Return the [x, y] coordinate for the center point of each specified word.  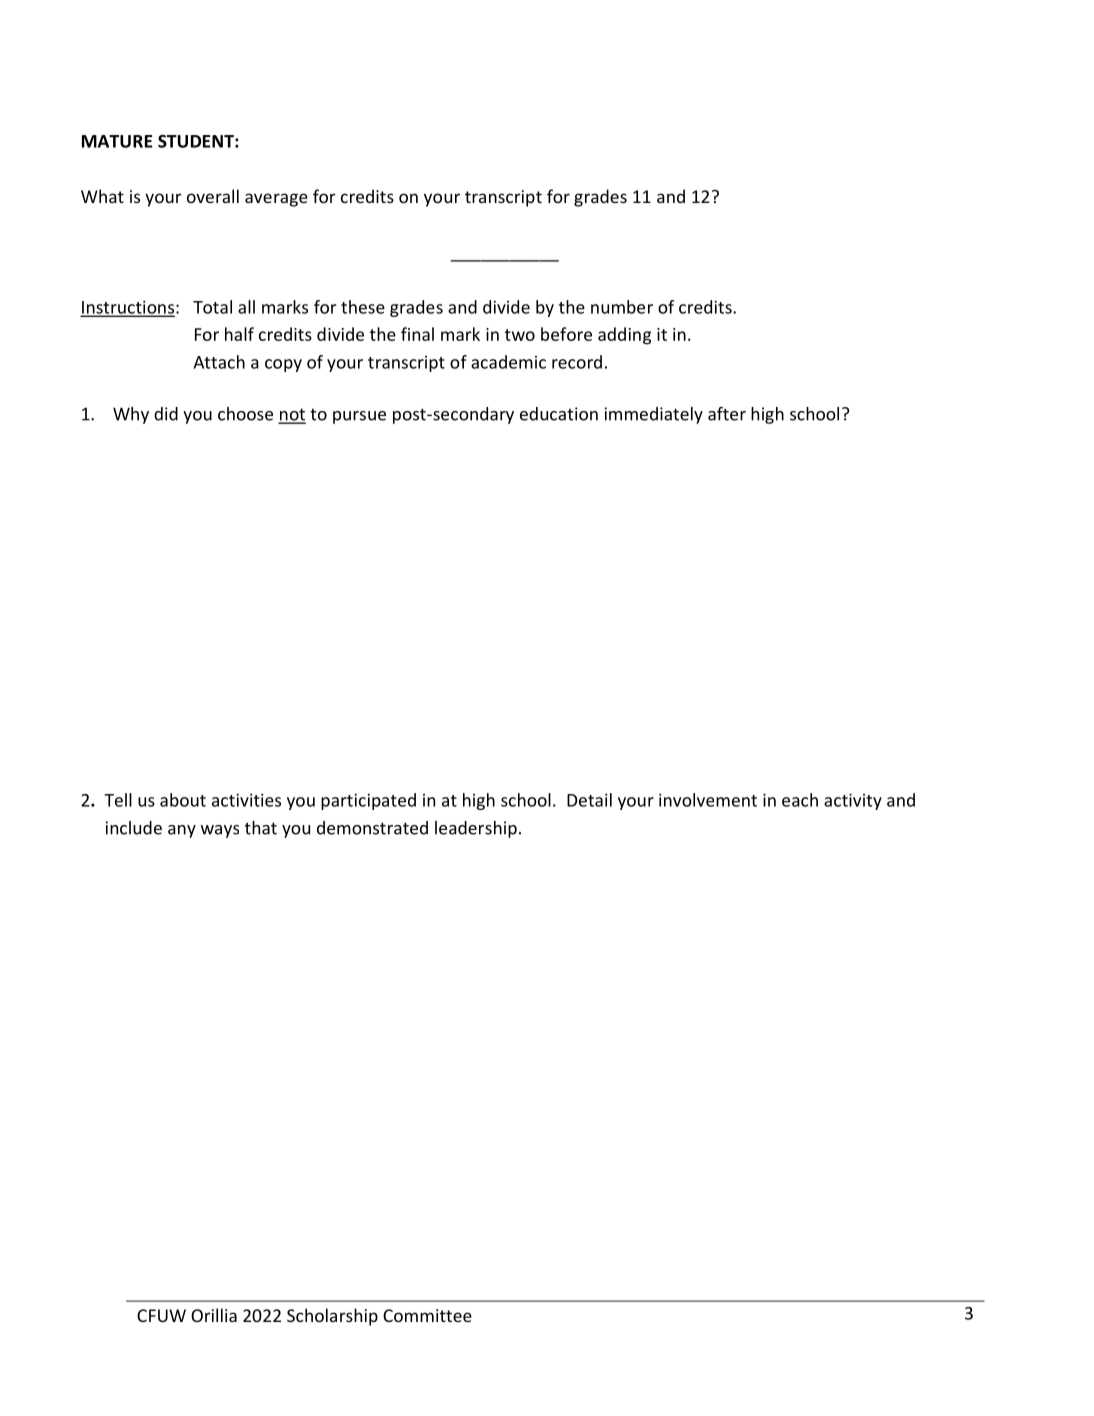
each [800, 800]
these [363, 307]
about [183, 800]
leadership [476, 829]
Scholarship [332, 1317]
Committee [427, 1315]
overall [213, 196]
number [622, 307]
